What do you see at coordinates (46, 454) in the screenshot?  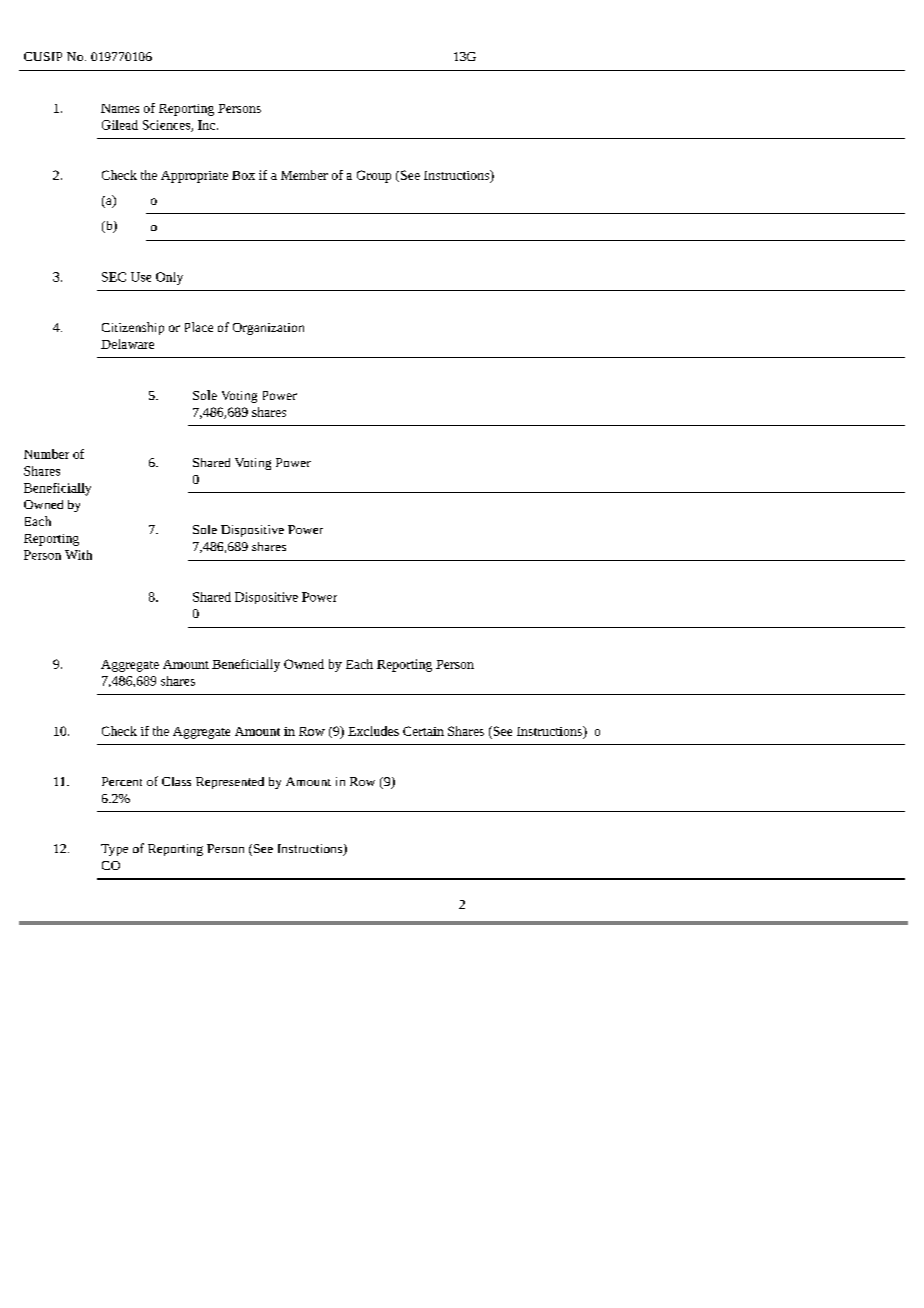 I see `Number` at bounding box center [46, 454].
